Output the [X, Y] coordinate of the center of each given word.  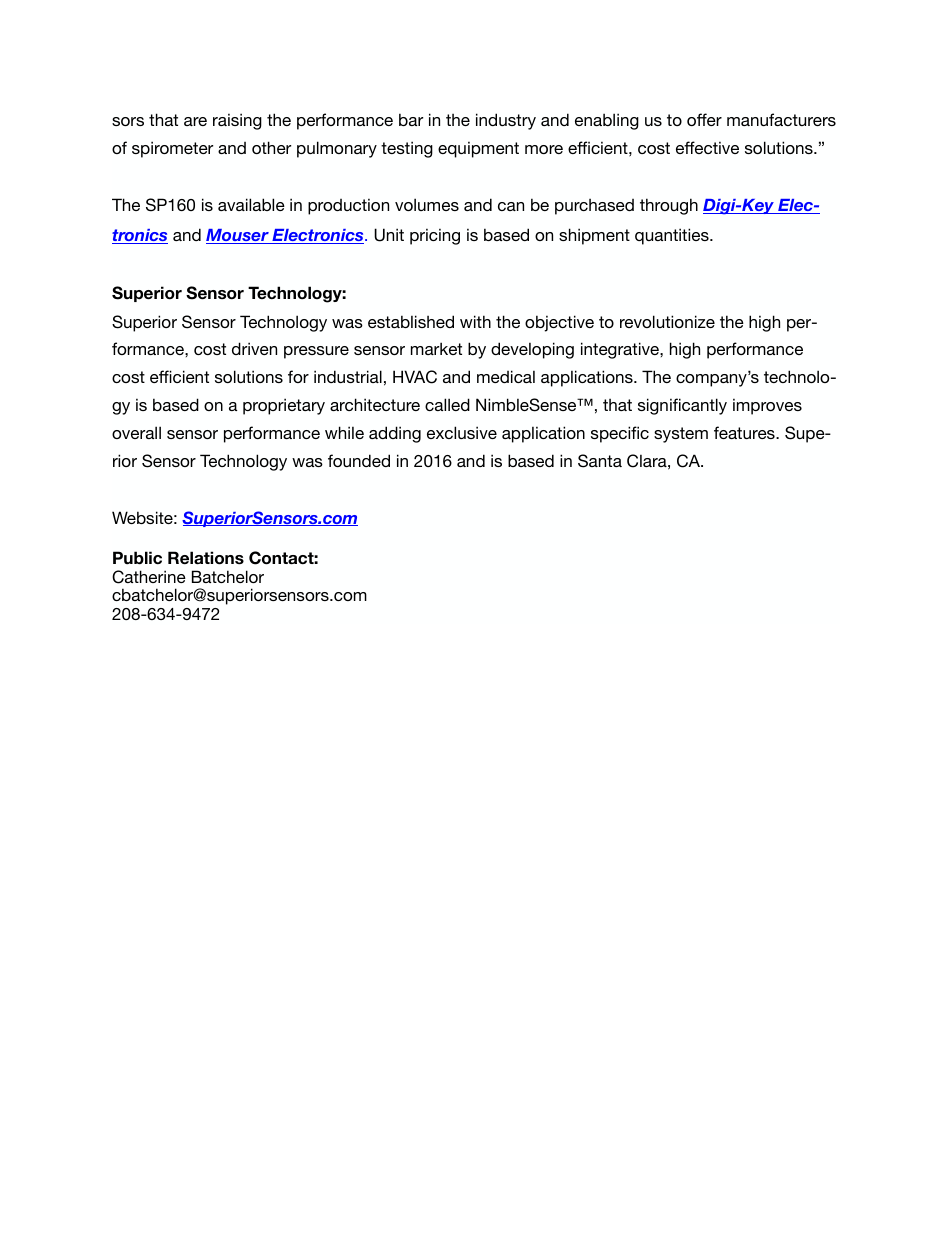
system [681, 435]
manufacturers [781, 119]
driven [254, 348]
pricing [435, 236]
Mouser [238, 236]
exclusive [462, 432]
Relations [206, 558]
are [195, 121]
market [436, 348]
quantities [673, 236]
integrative [621, 350]
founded [359, 460]
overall [136, 432]
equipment [478, 149]
